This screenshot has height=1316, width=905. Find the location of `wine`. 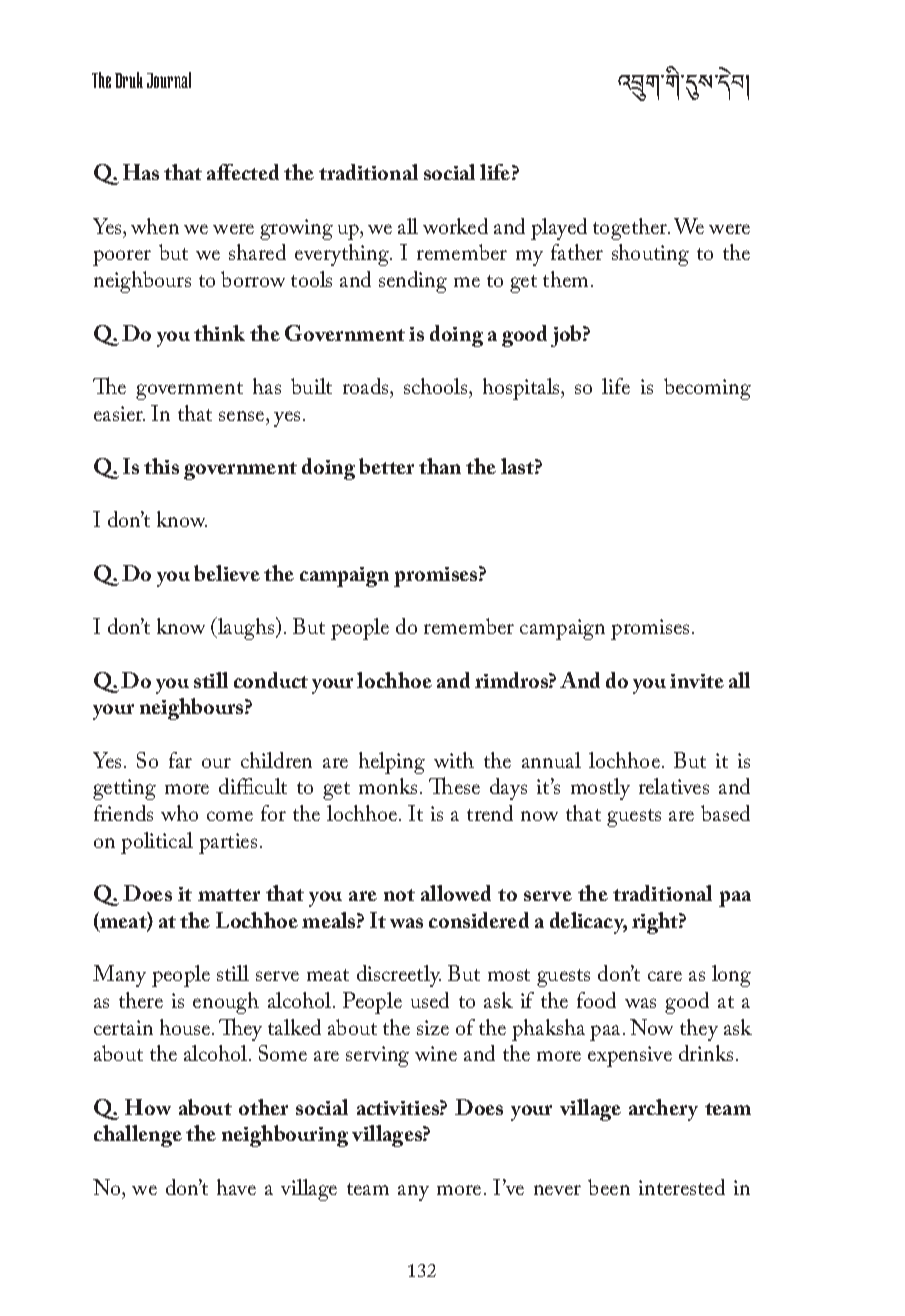

wine is located at coordinates (436, 1053).
